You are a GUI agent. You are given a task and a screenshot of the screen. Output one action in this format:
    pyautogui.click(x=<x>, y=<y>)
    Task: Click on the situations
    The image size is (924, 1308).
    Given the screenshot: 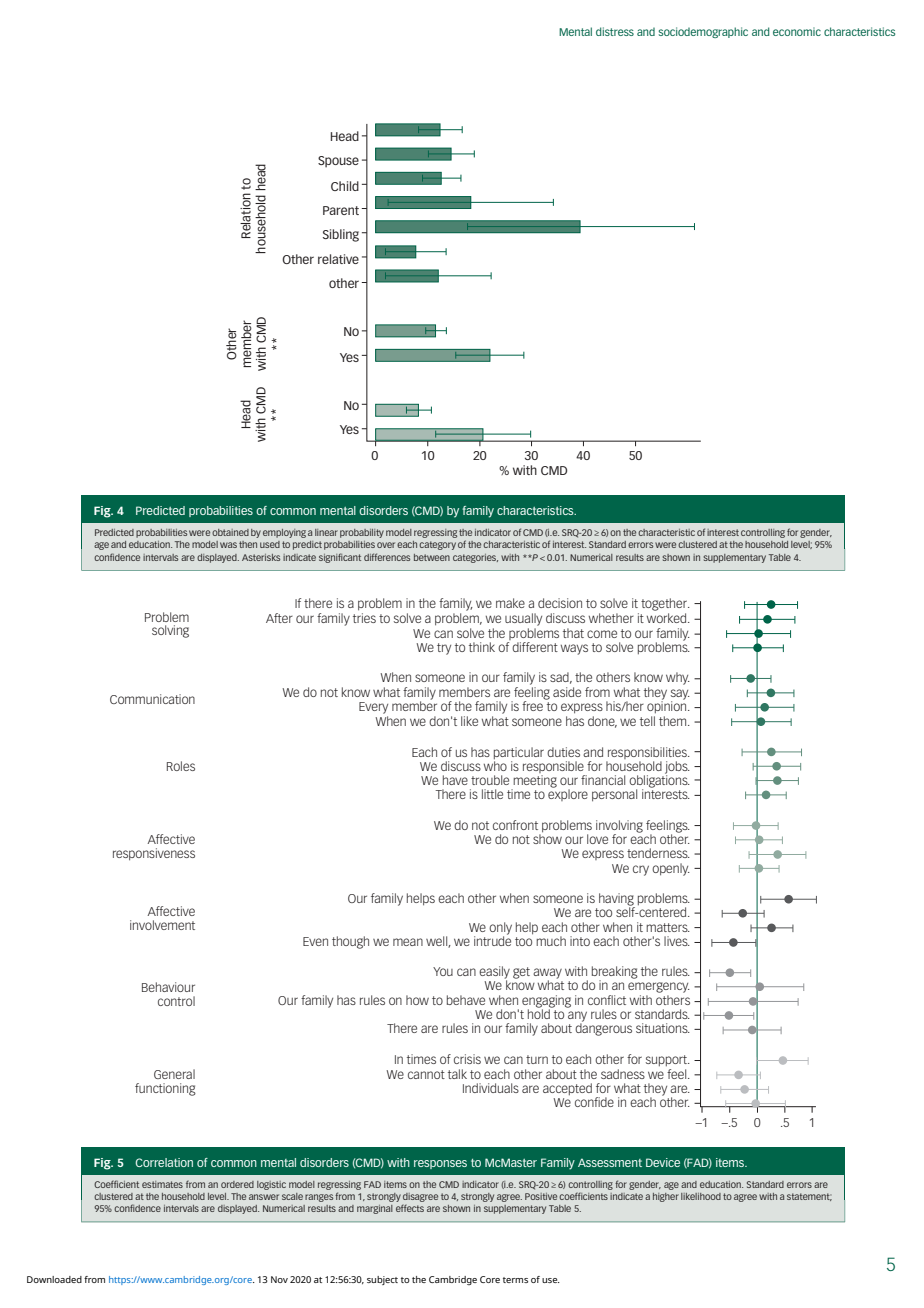 What is the action you would take?
    pyautogui.click(x=663, y=1028)
